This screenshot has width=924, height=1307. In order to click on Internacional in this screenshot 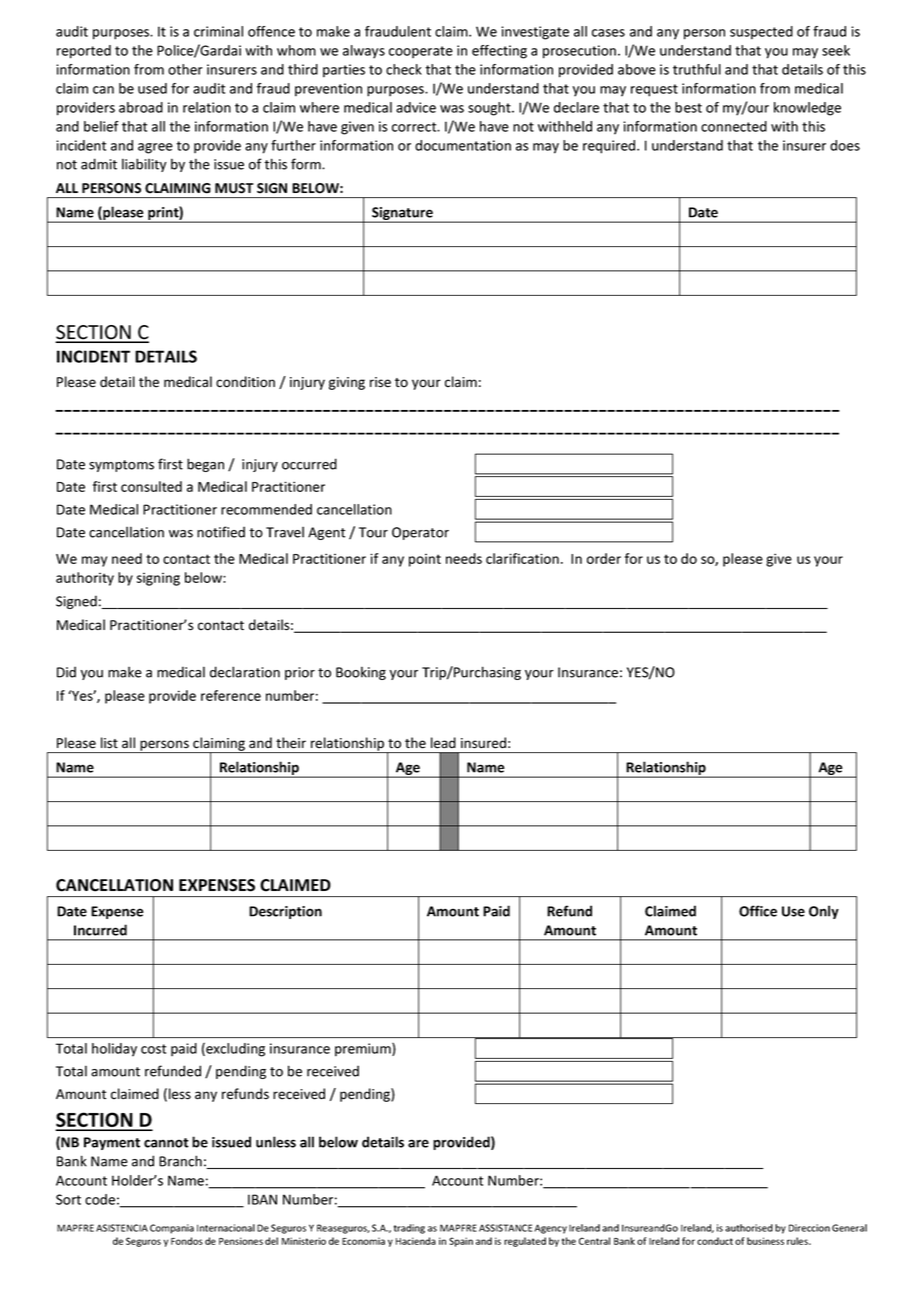, I will do `click(226, 1228)`.
